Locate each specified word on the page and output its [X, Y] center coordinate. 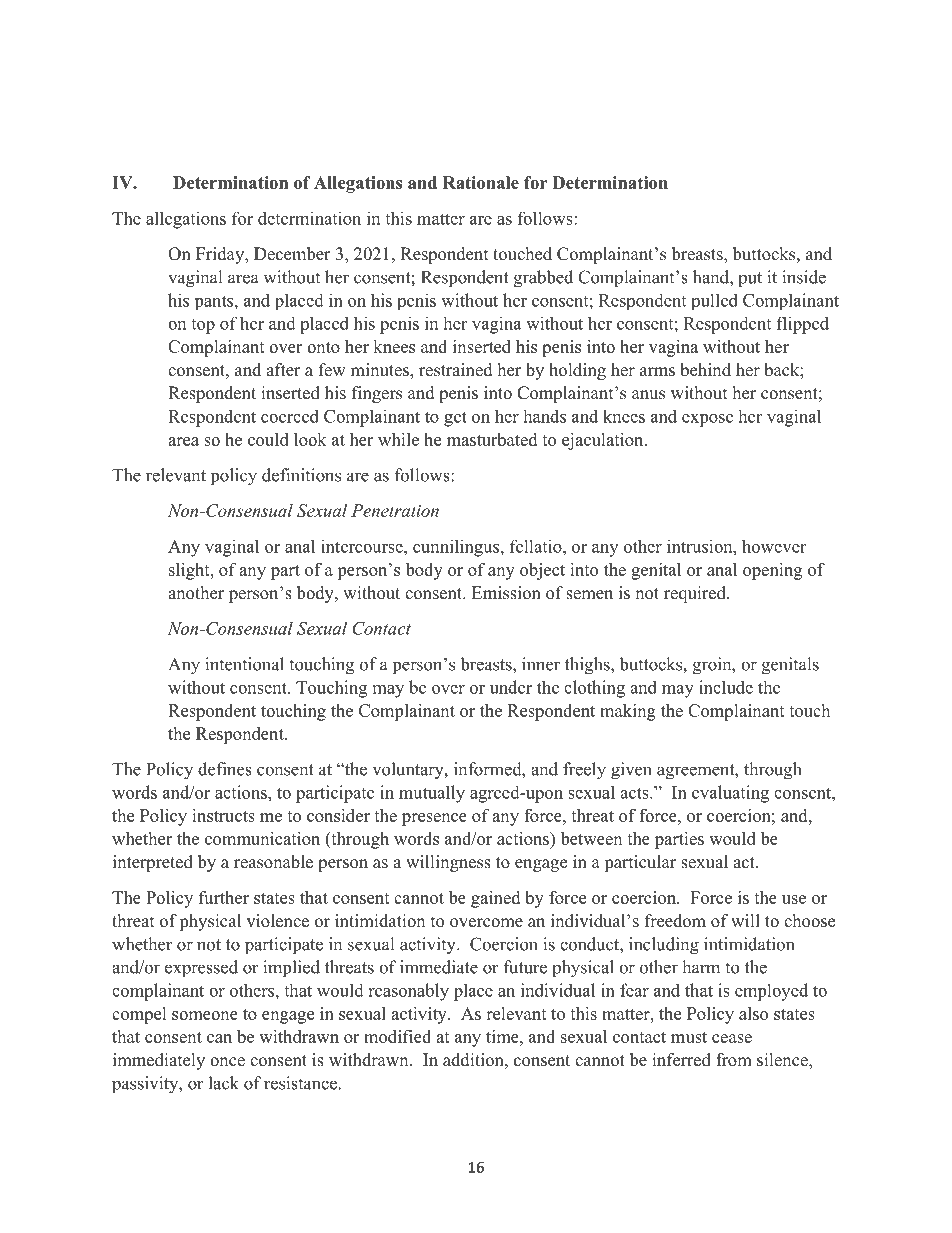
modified [397, 1036]
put [750, 280]
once [227, 1062]
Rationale [481, 182]
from [734, 1060]
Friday [221, 255]
